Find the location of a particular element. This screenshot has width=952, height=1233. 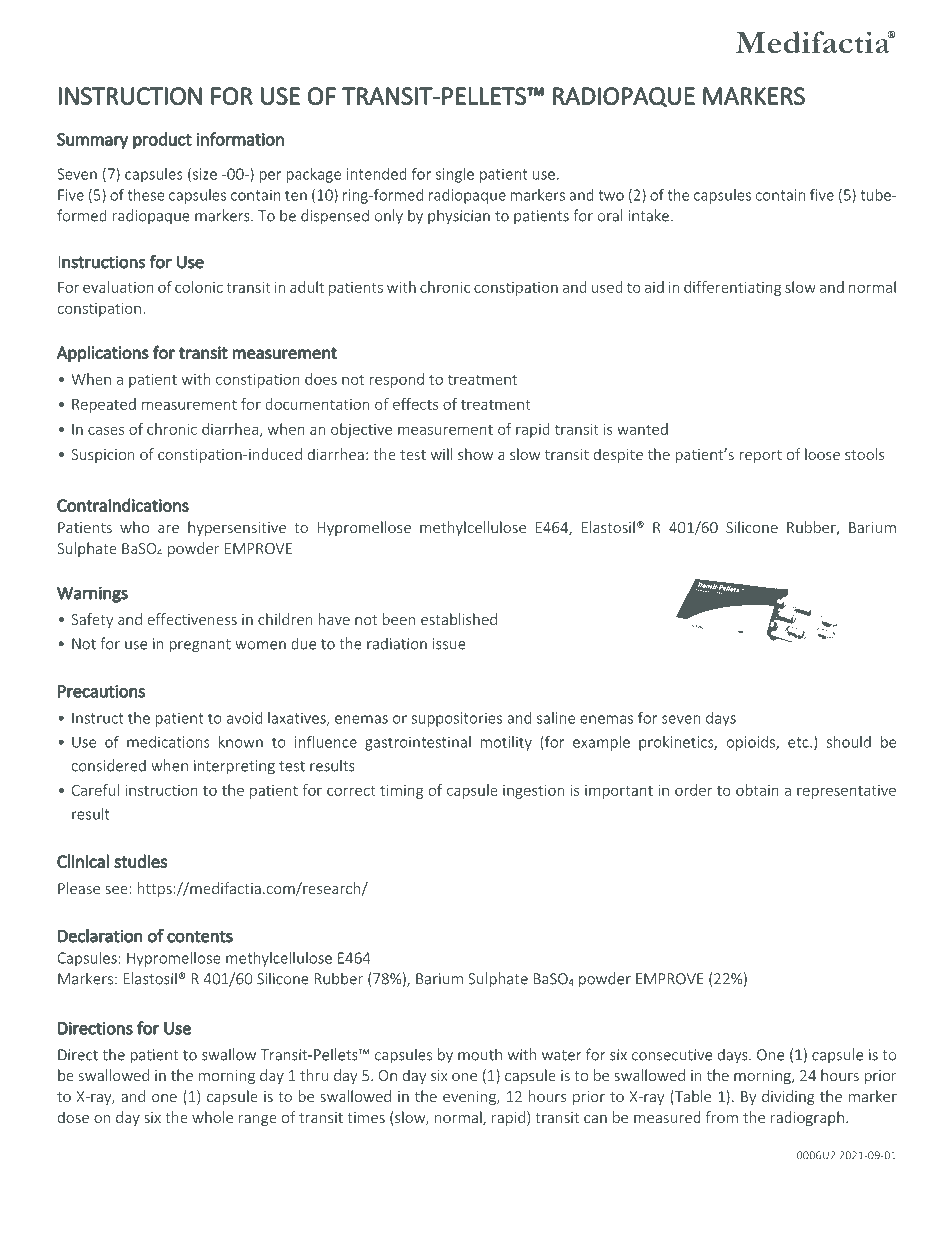

Repeated is located at coordinates (104, 405).
